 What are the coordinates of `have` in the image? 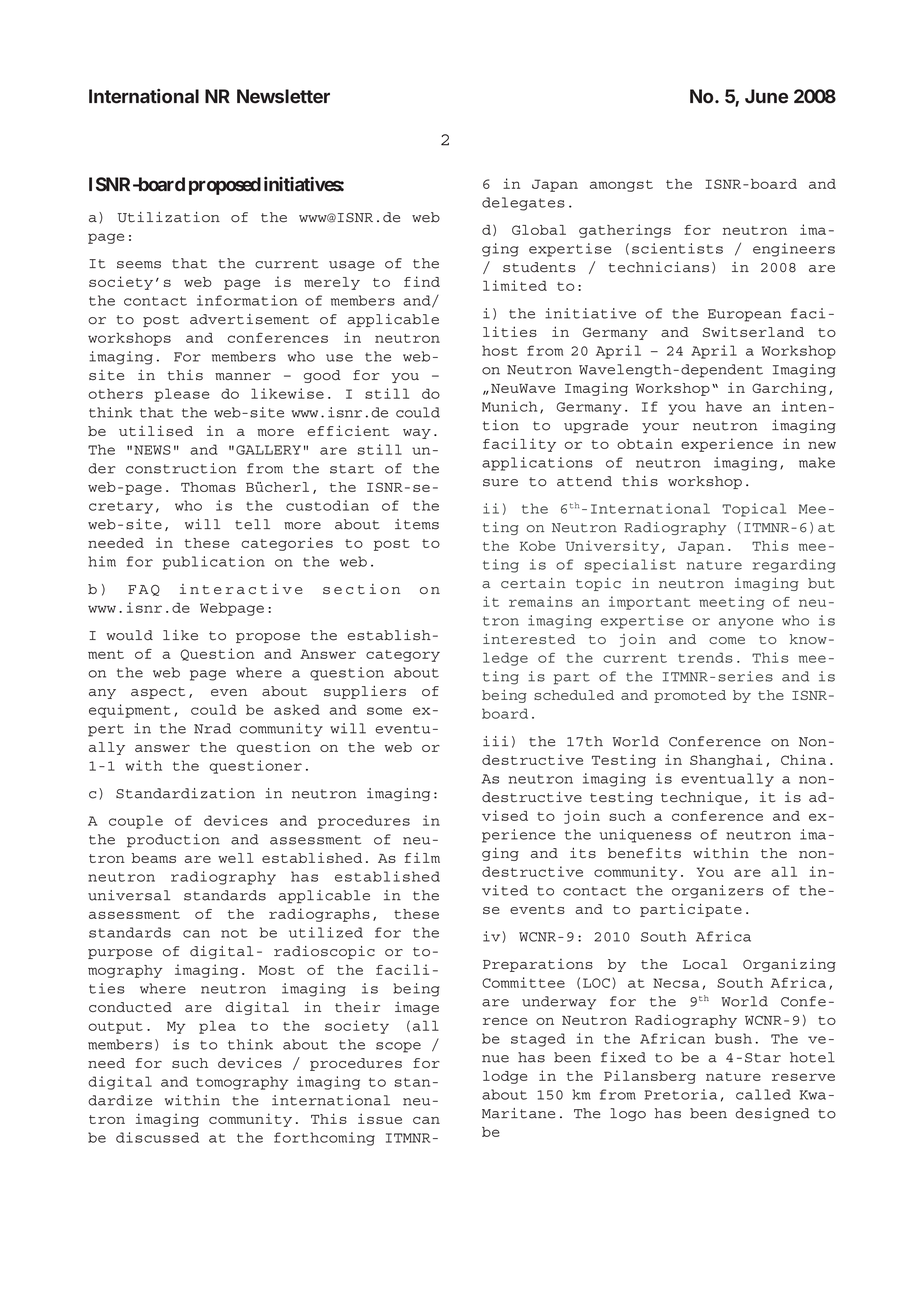 It's located at (724, 406).
